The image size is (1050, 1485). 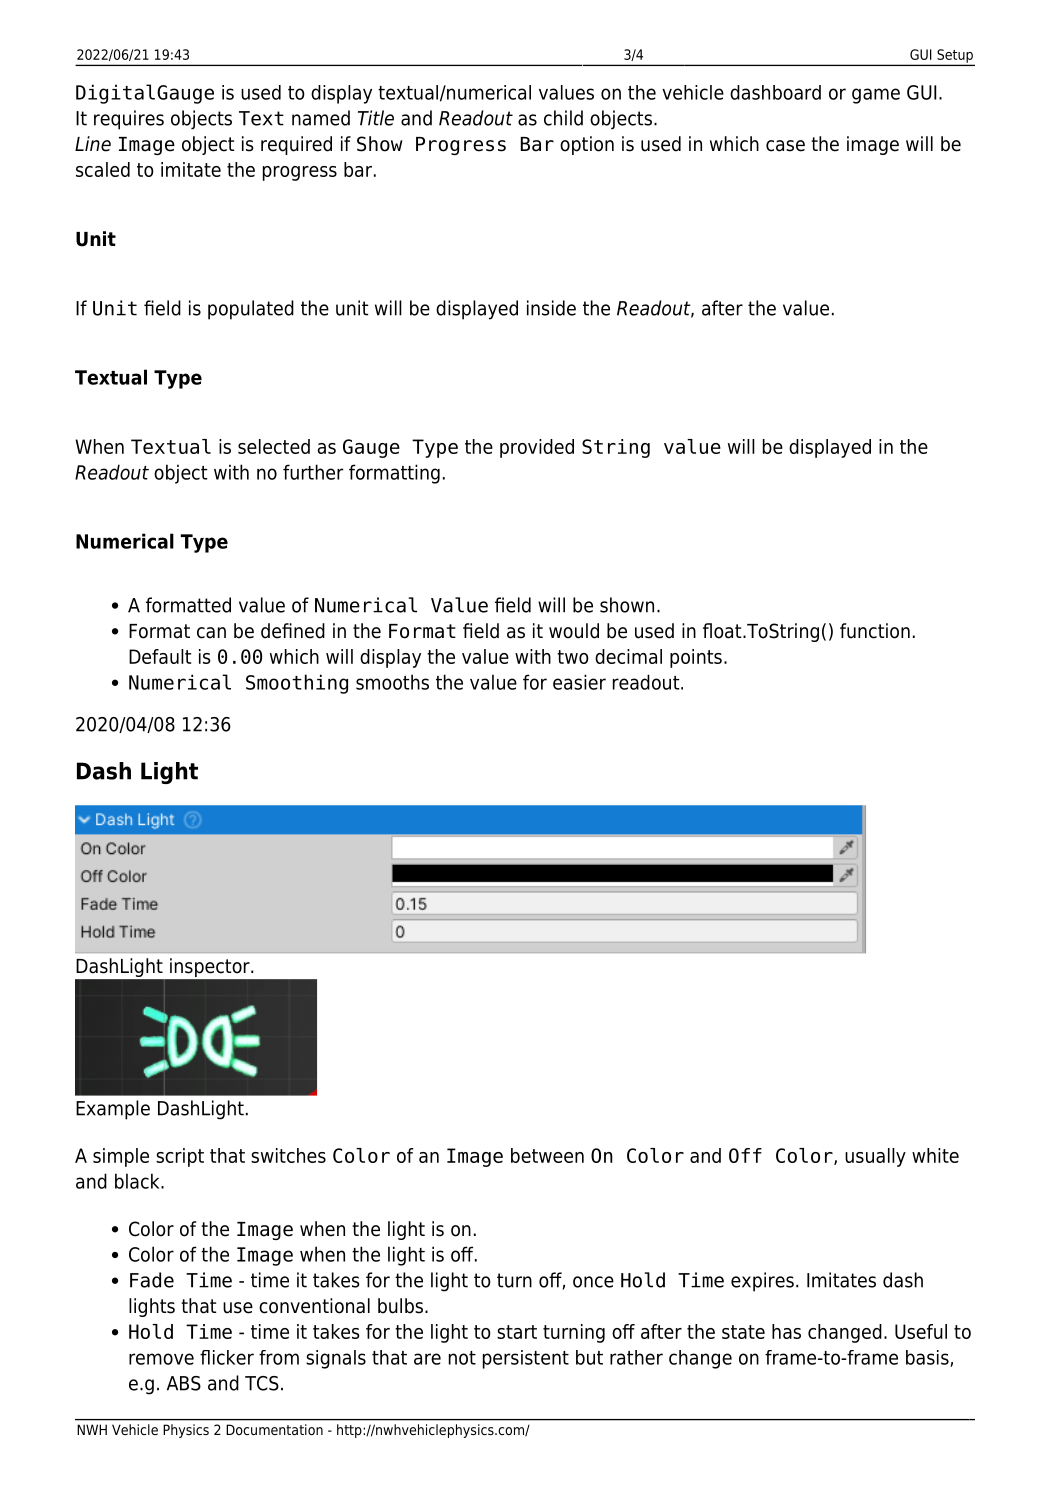 What do you see at coordinates (537, 448) in the image?
I see `provided` at bounding box center [537, 448].
